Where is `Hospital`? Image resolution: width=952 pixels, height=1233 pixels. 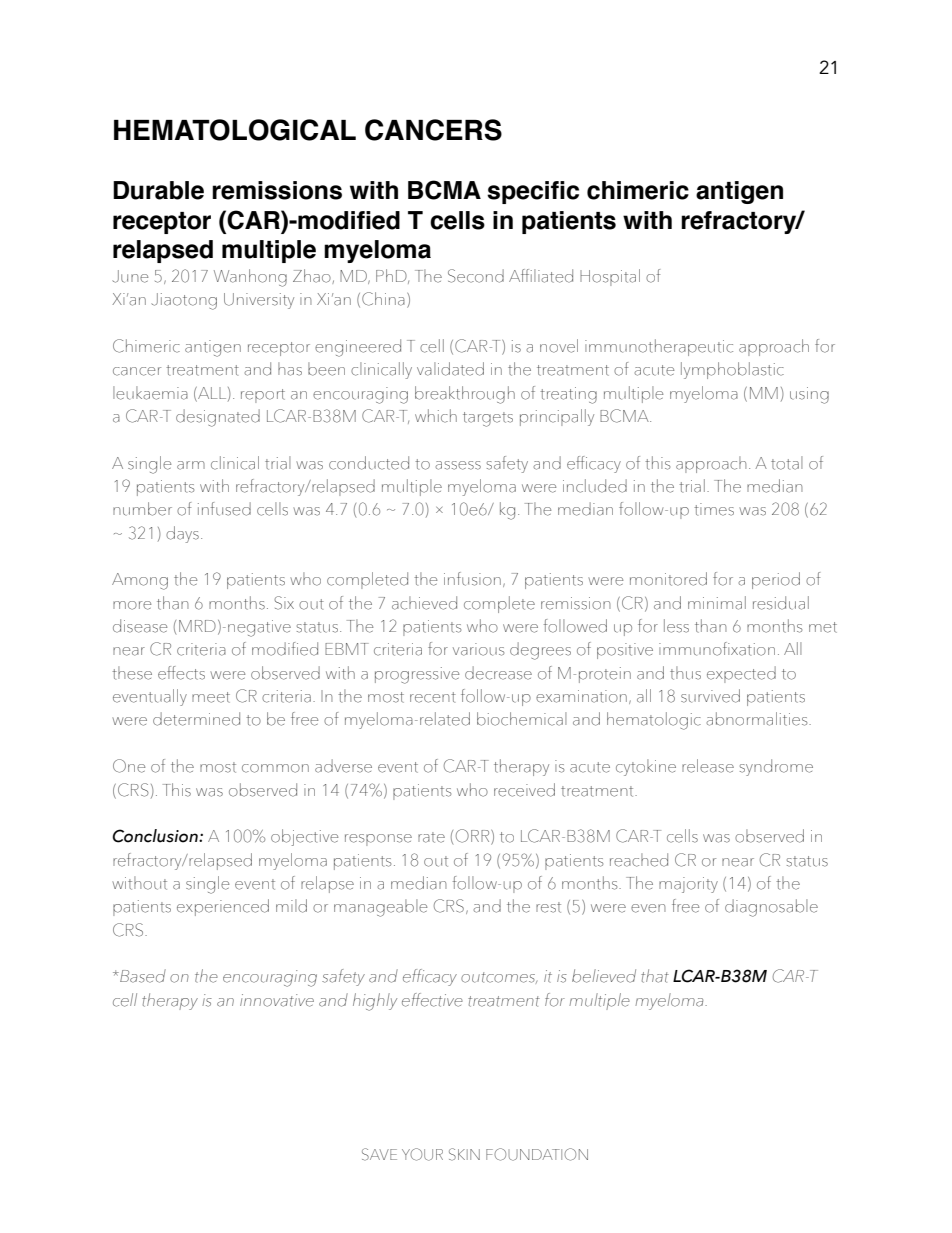 Hospital is located at coordinates (610, 277).
